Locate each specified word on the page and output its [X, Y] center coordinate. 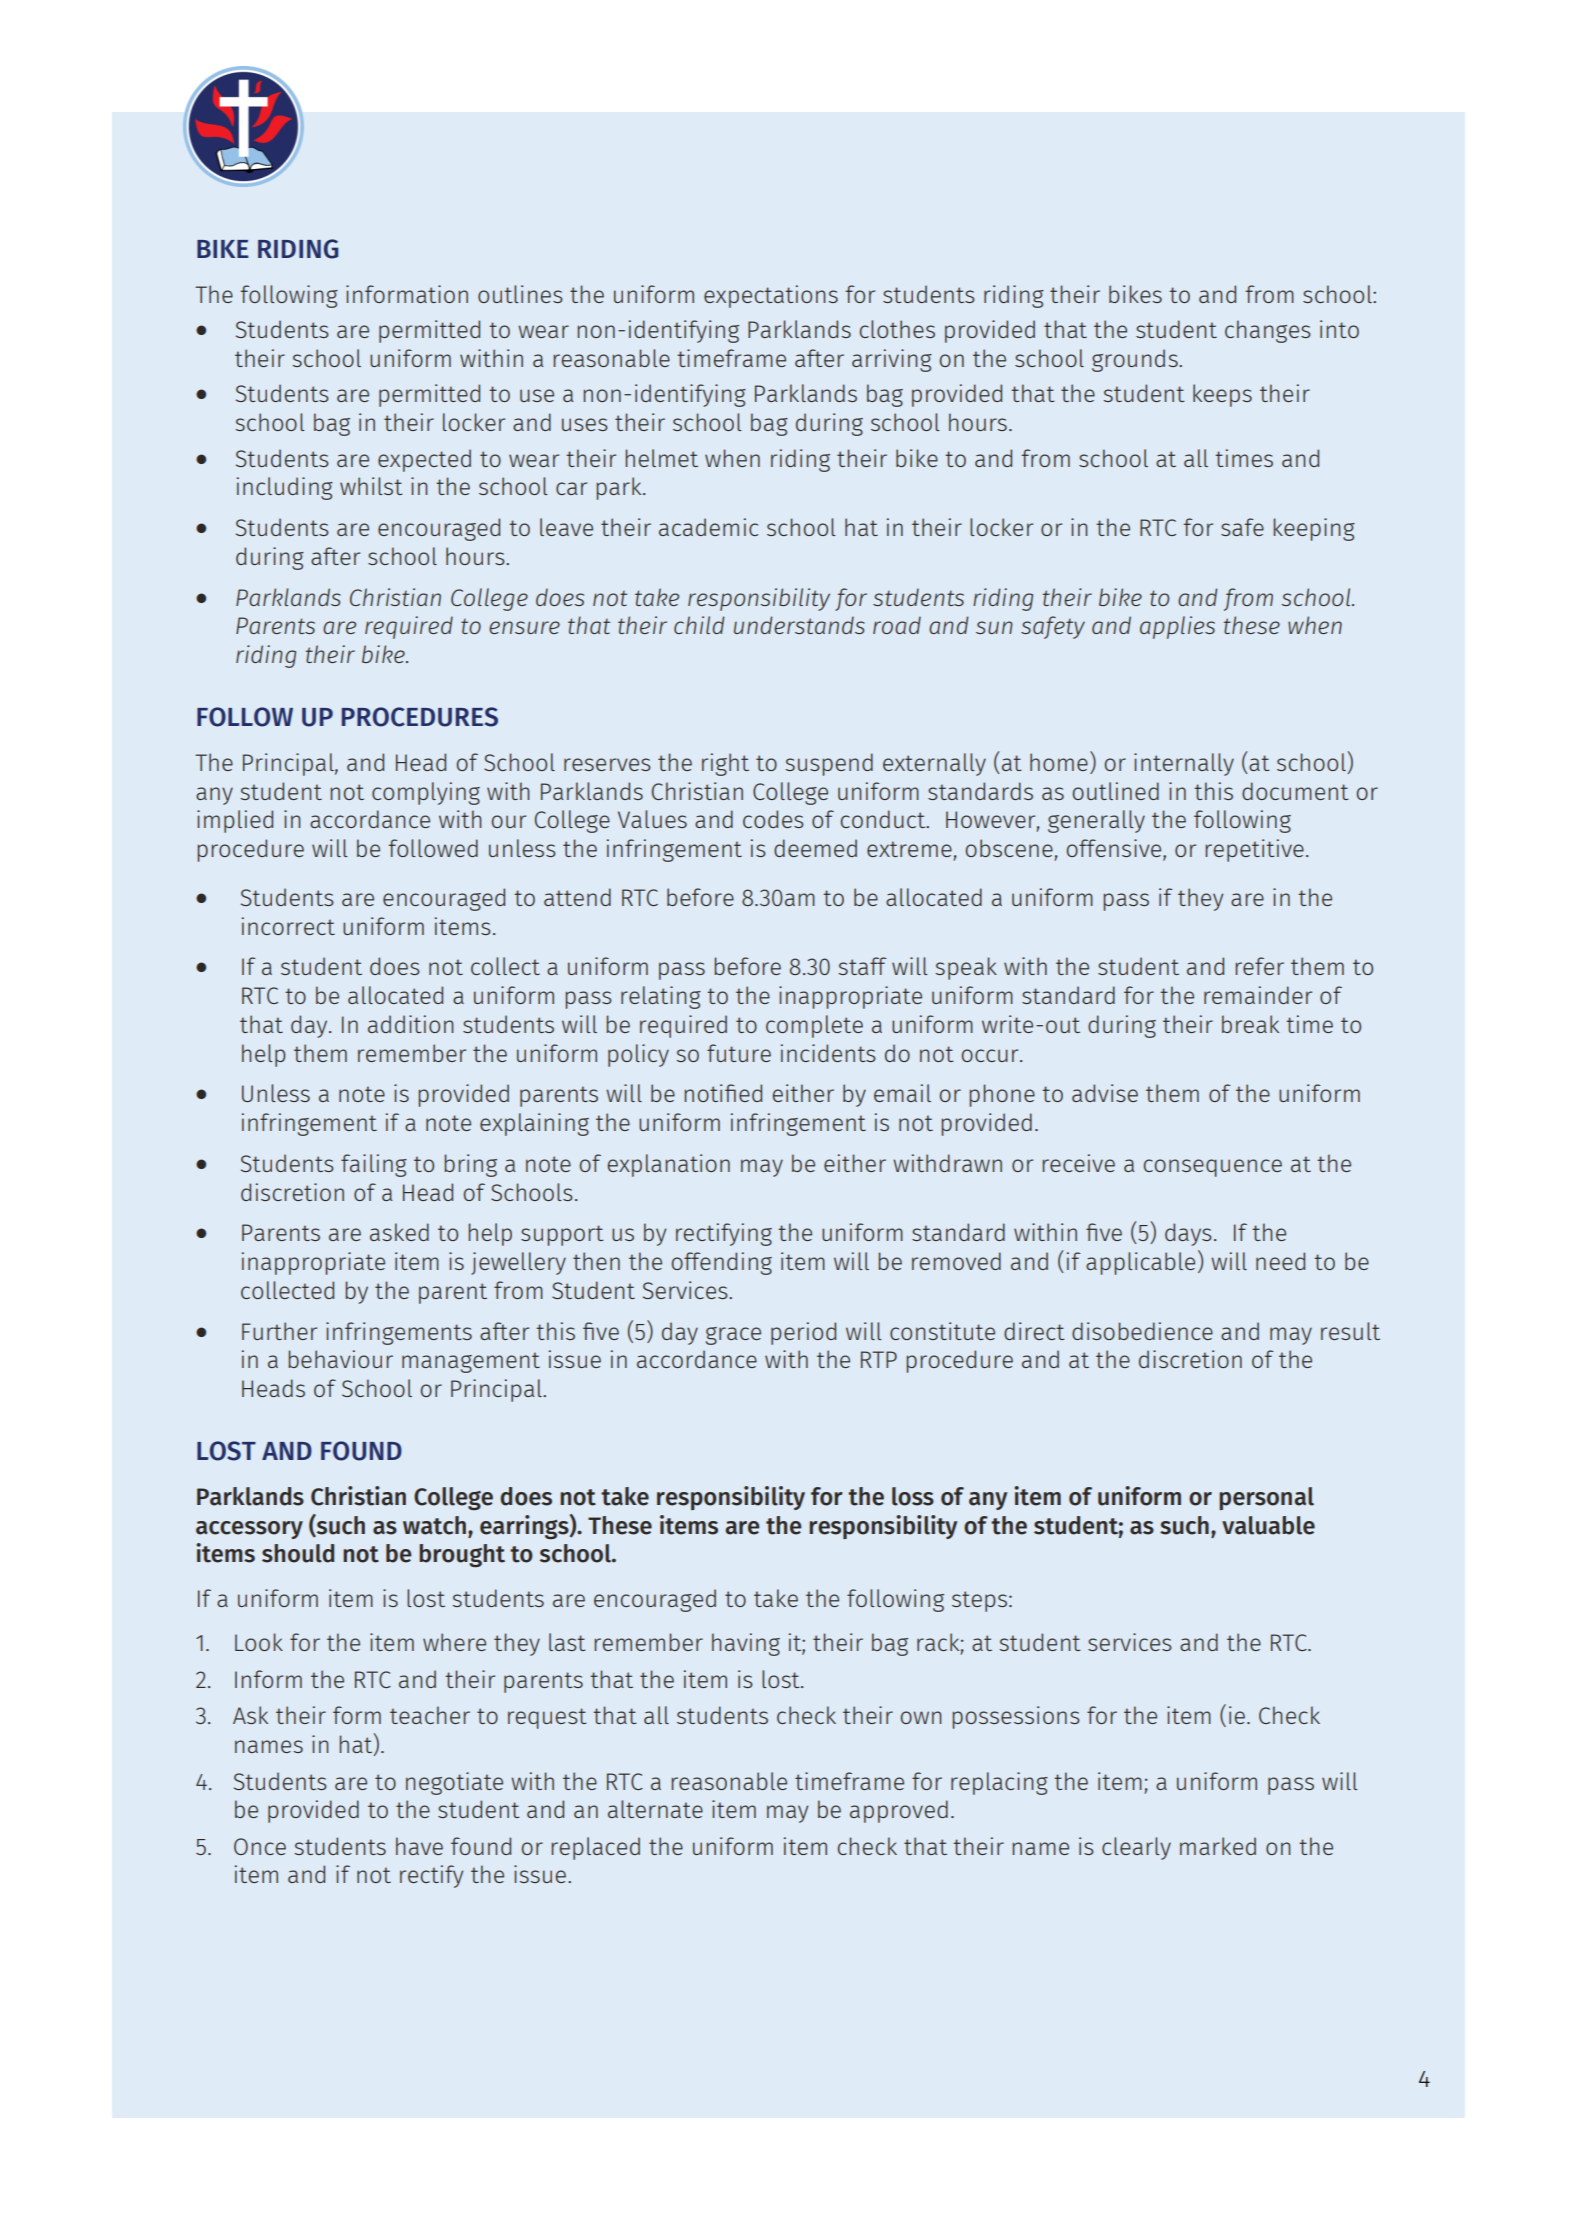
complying [426, 793]
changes [1268, 331]
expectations [771, 296]
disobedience [1142, 1331]
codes [773, 819]
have [419, 1846]
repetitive [1255, 850]
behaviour [341, 1359]
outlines [520, 294]
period [803, 1333]
